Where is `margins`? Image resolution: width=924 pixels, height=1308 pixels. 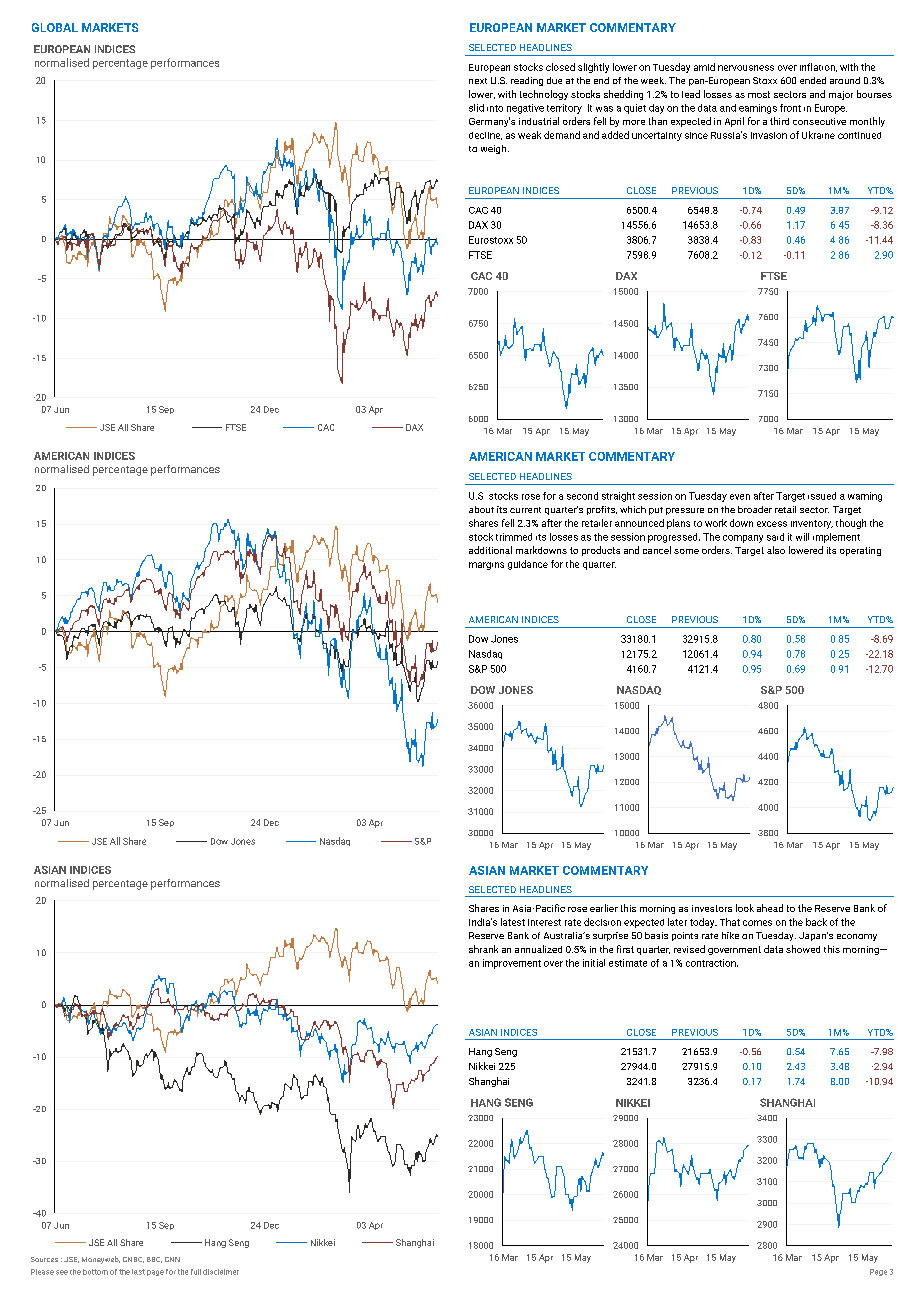
margins is located at coordinates (486, 566).
